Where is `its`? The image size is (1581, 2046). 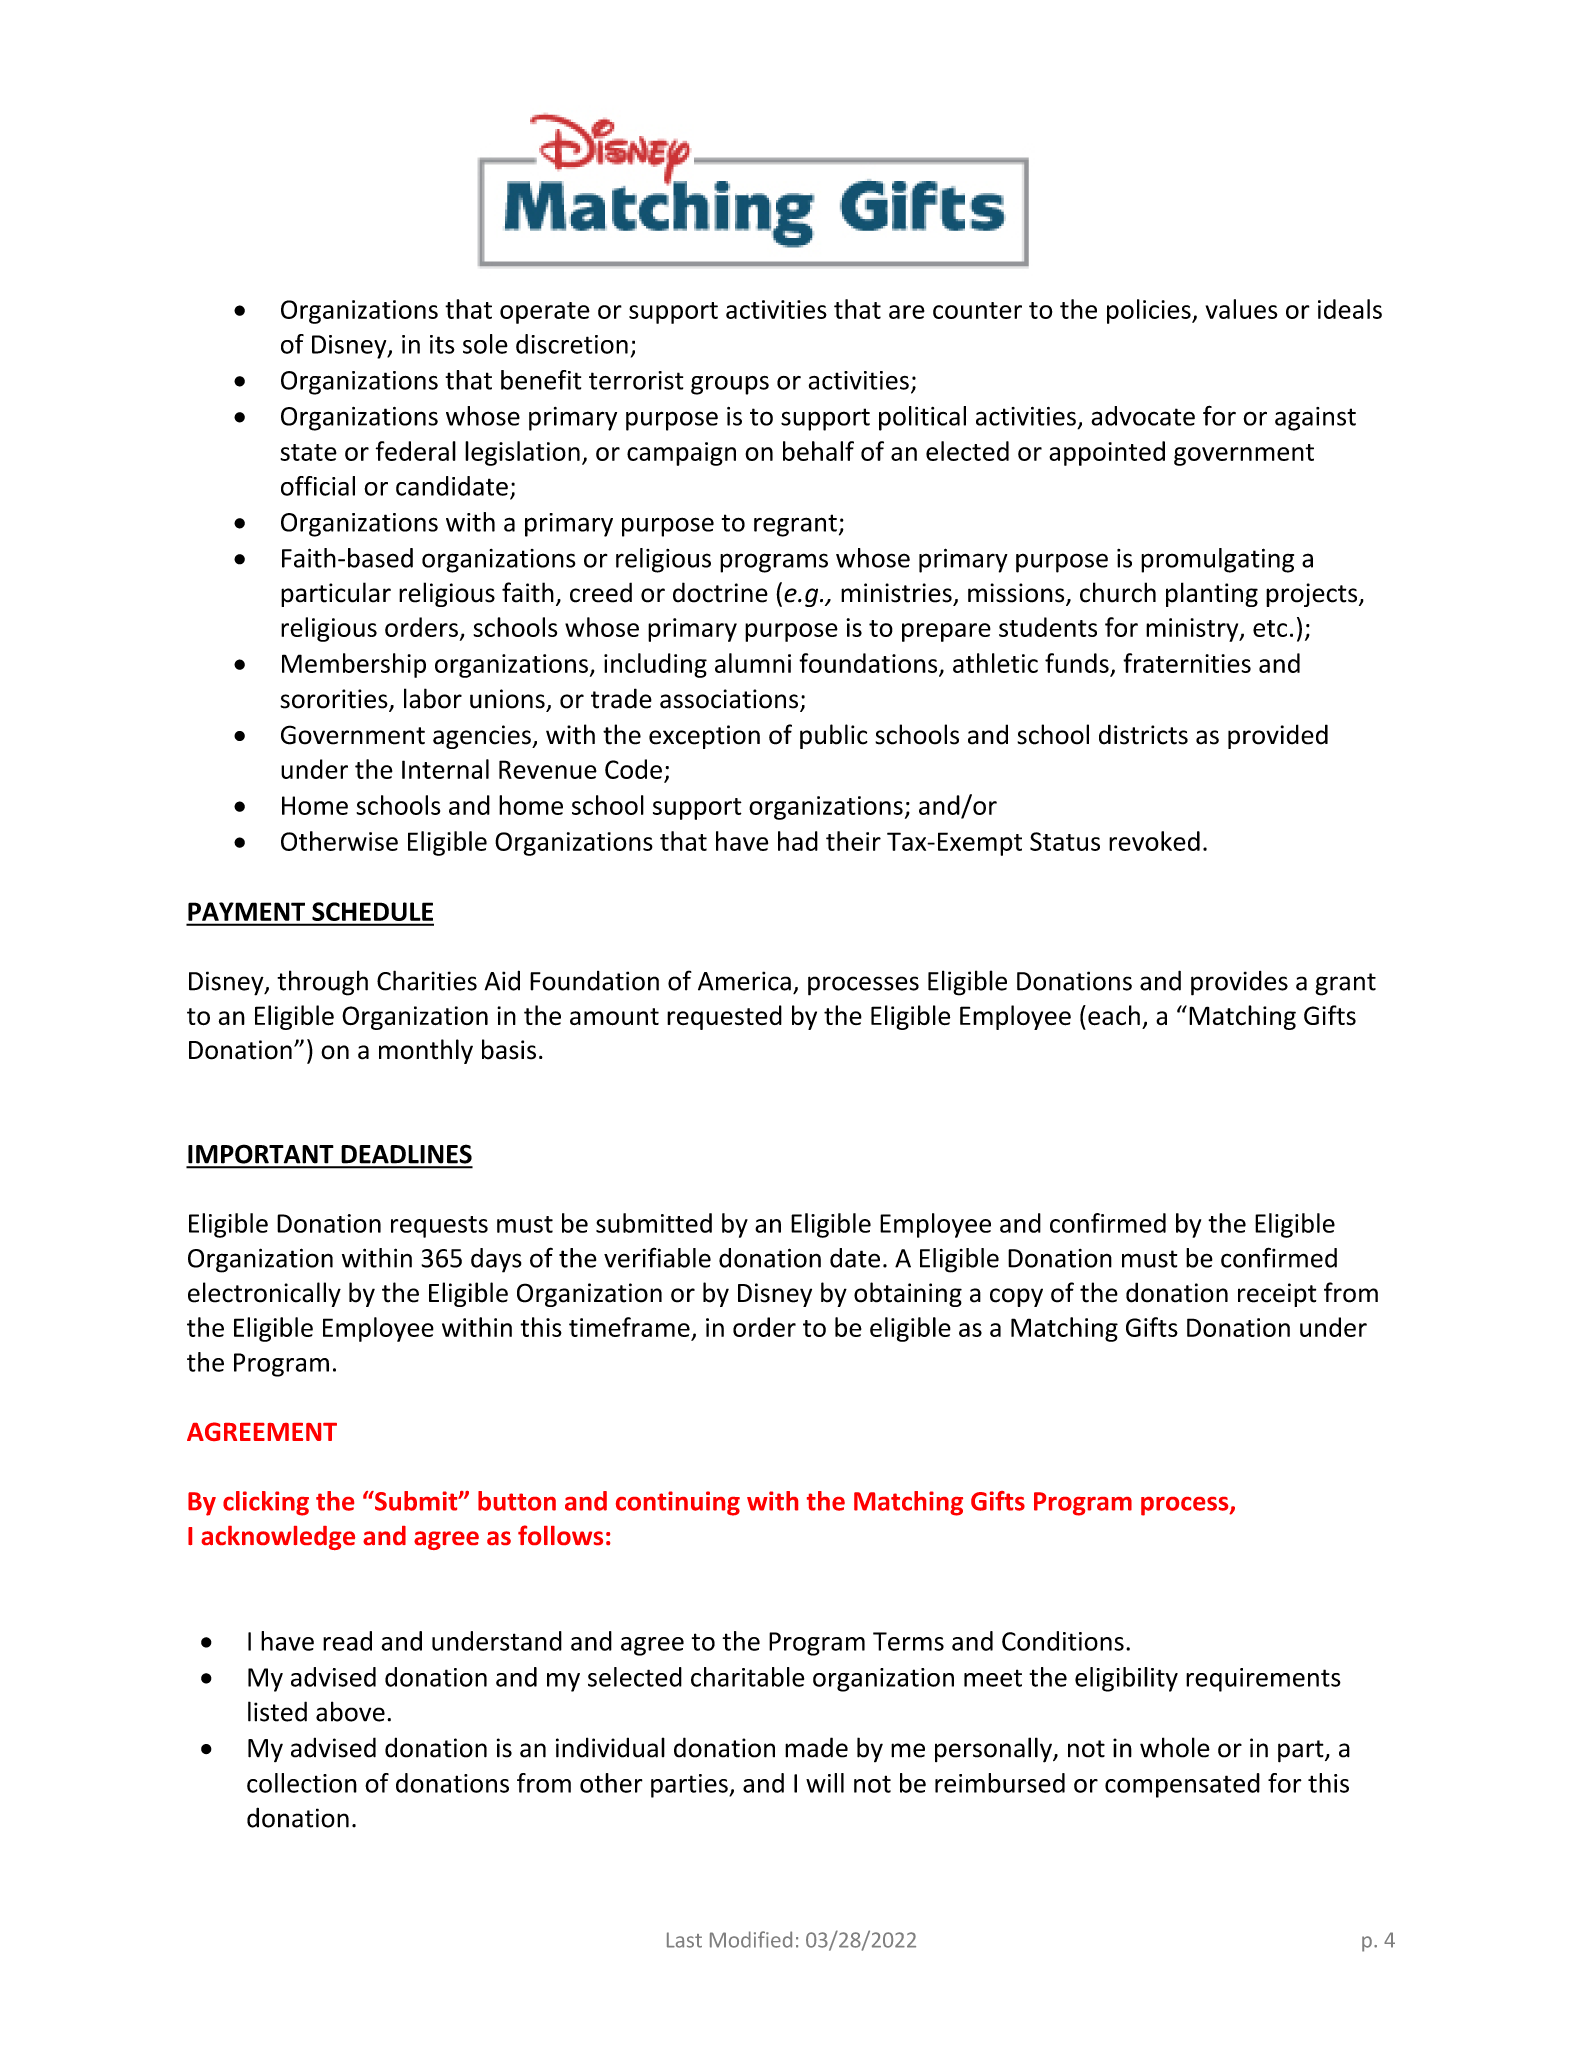 its is located at coordinates (442, 344).
